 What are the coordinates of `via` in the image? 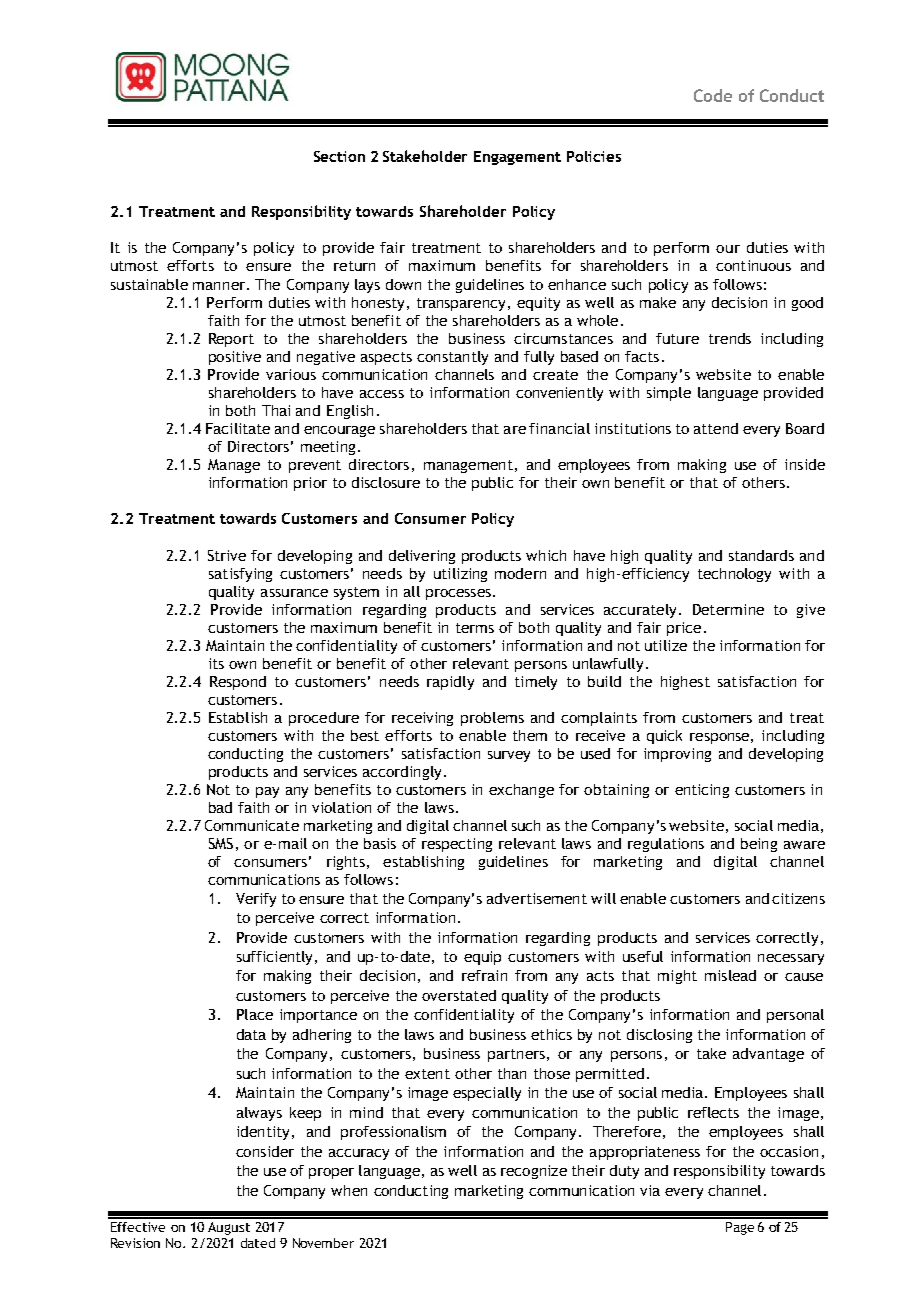 It's located at (650, 1190).
